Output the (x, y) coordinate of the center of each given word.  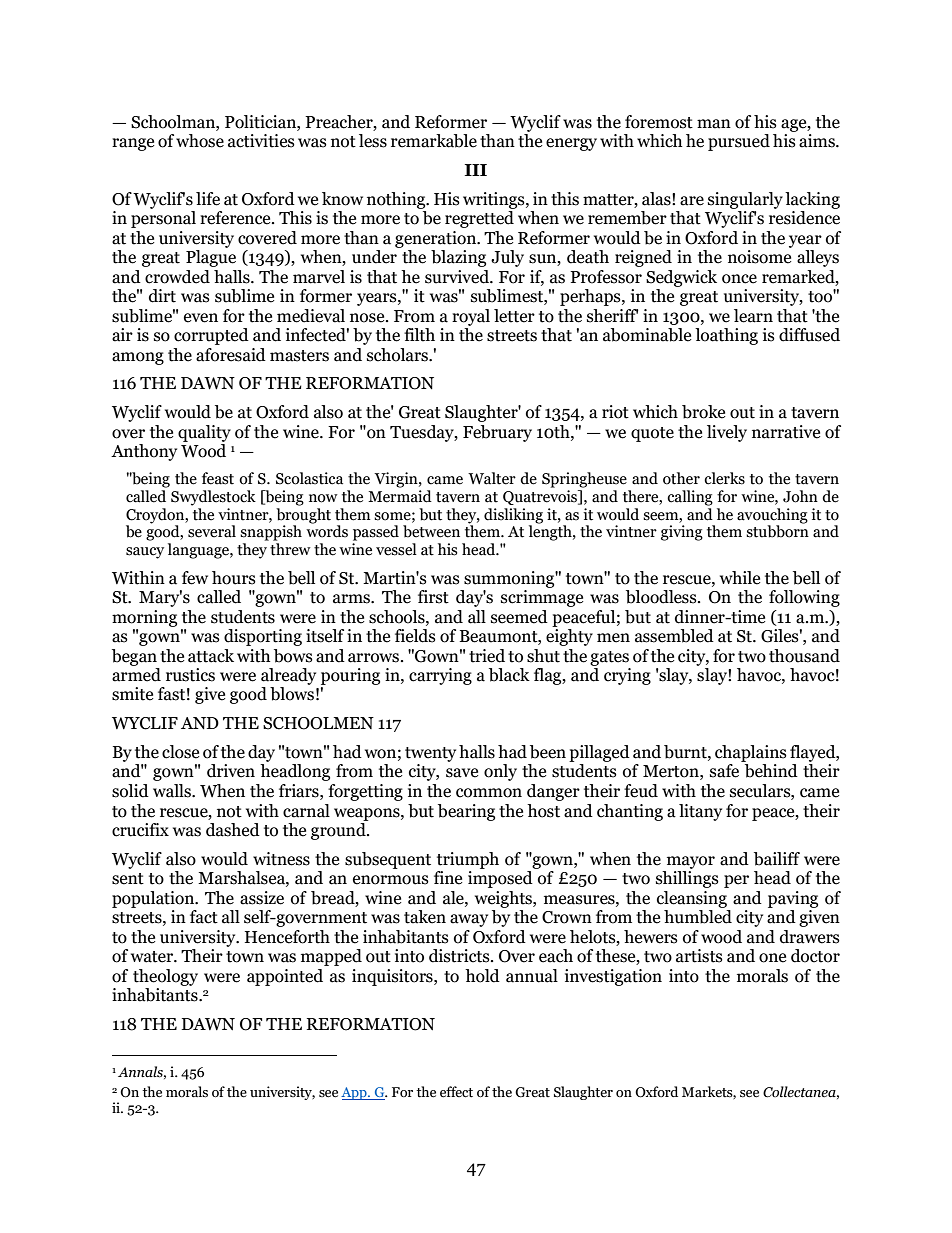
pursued (739, 142)
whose (200, 141)
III (476, 170)
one (772, 958)
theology (165, 977)
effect (456, 1092)
